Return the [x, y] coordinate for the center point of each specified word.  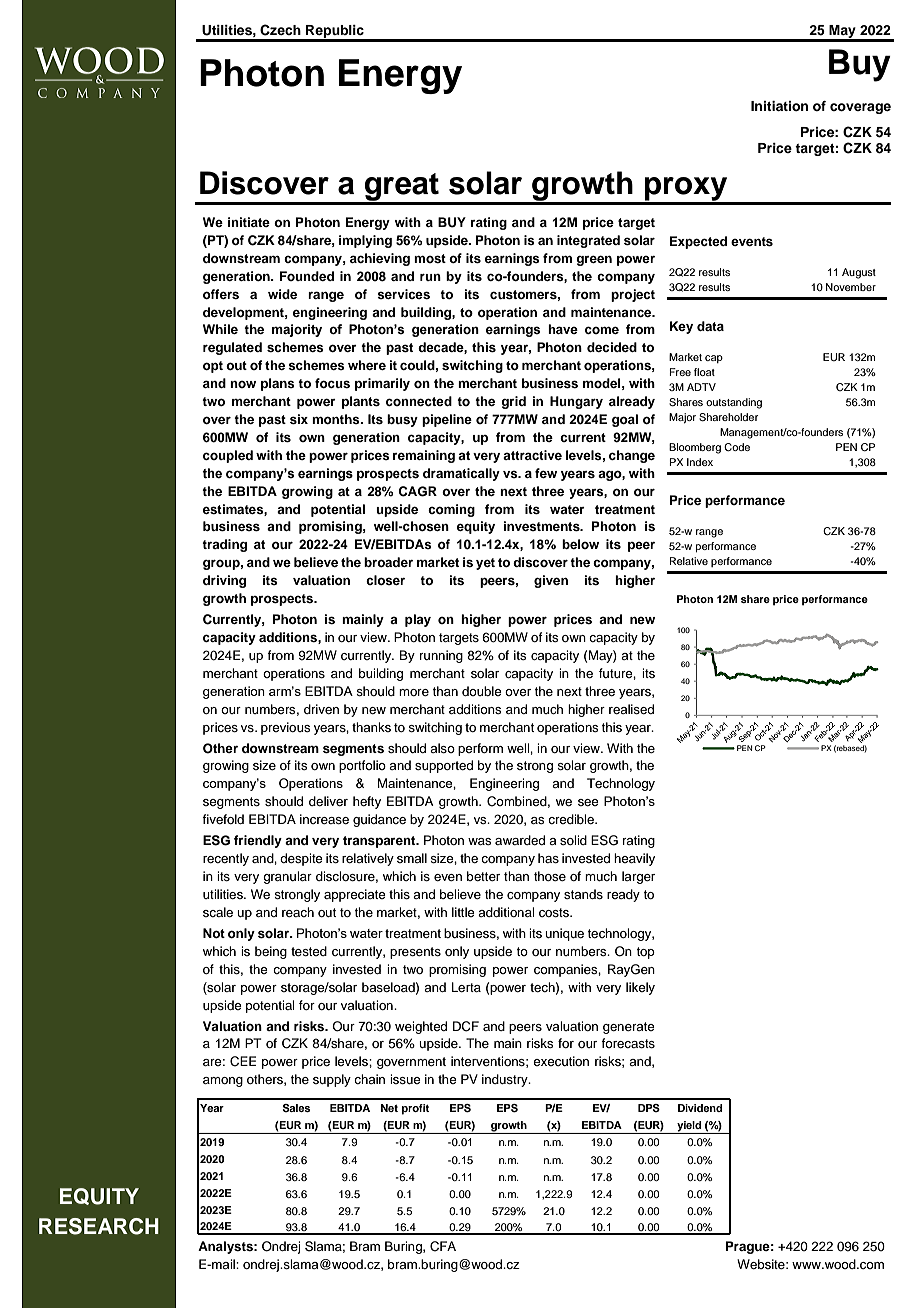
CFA [443, 1246]
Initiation [779, 106]
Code [737, 447]
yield [689, 1127]
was [480, 841]
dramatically [461, 474]
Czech [280, 30]
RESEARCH [99, 1226]
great [402, 188]
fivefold [223, 819]
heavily [634, 859]
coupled [228, 456]
